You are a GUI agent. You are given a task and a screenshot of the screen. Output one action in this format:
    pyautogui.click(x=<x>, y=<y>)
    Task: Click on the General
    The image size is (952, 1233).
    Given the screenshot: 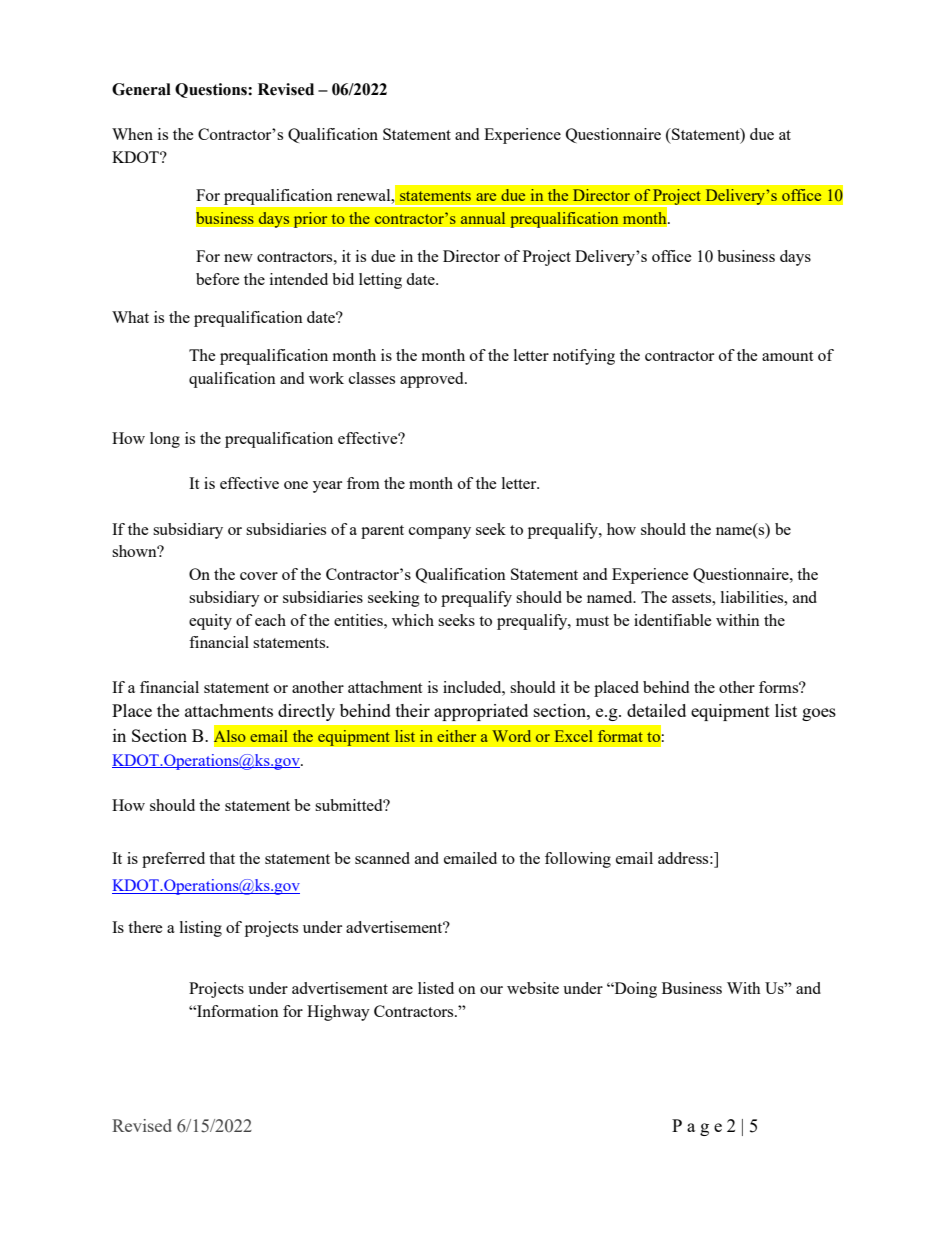 What is the action you would take?
    pyautogui.click(x=141, y=89)
